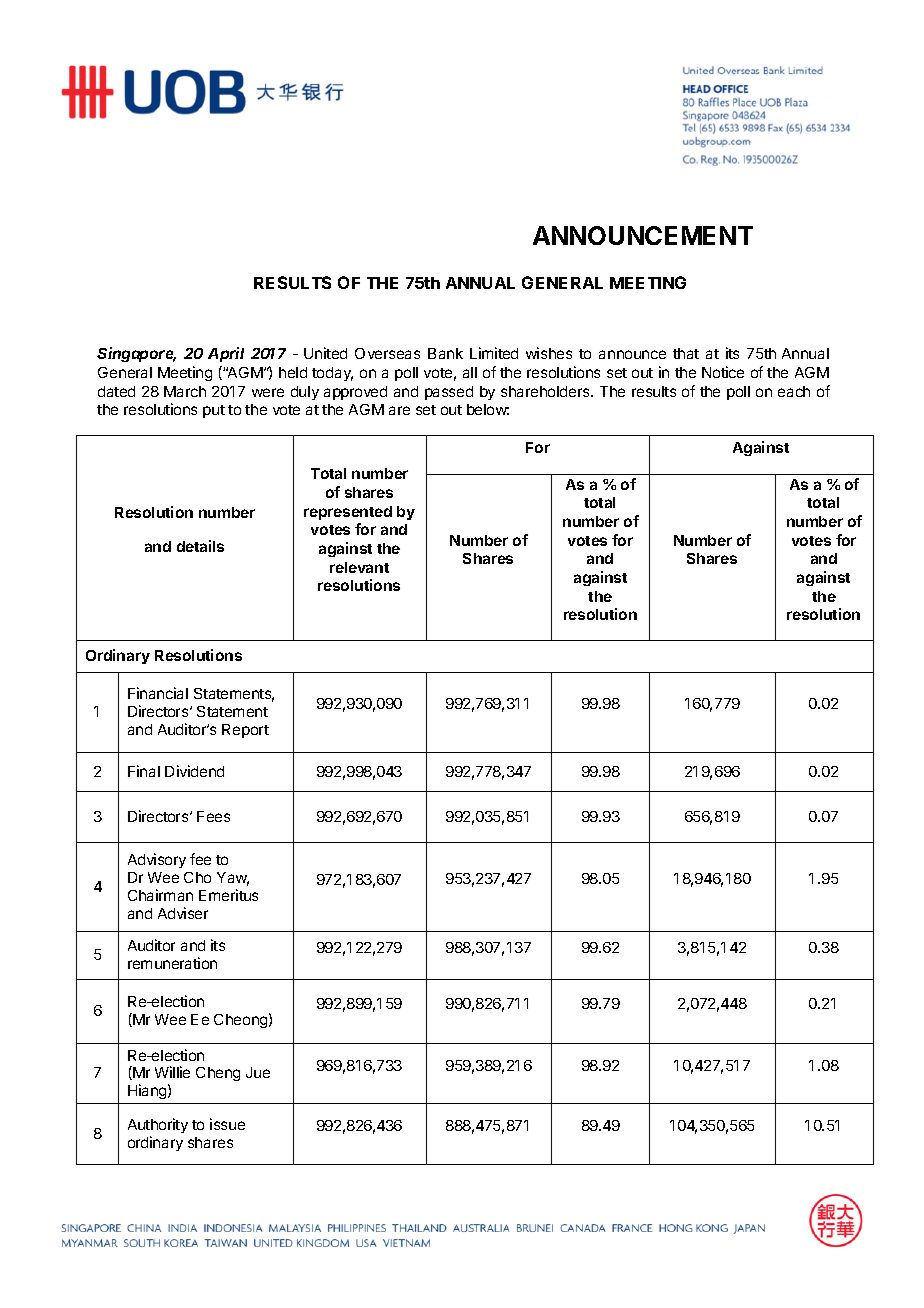  Describe the element at coordinates (470, 372) in the screenshot. I see `all` at that location.
